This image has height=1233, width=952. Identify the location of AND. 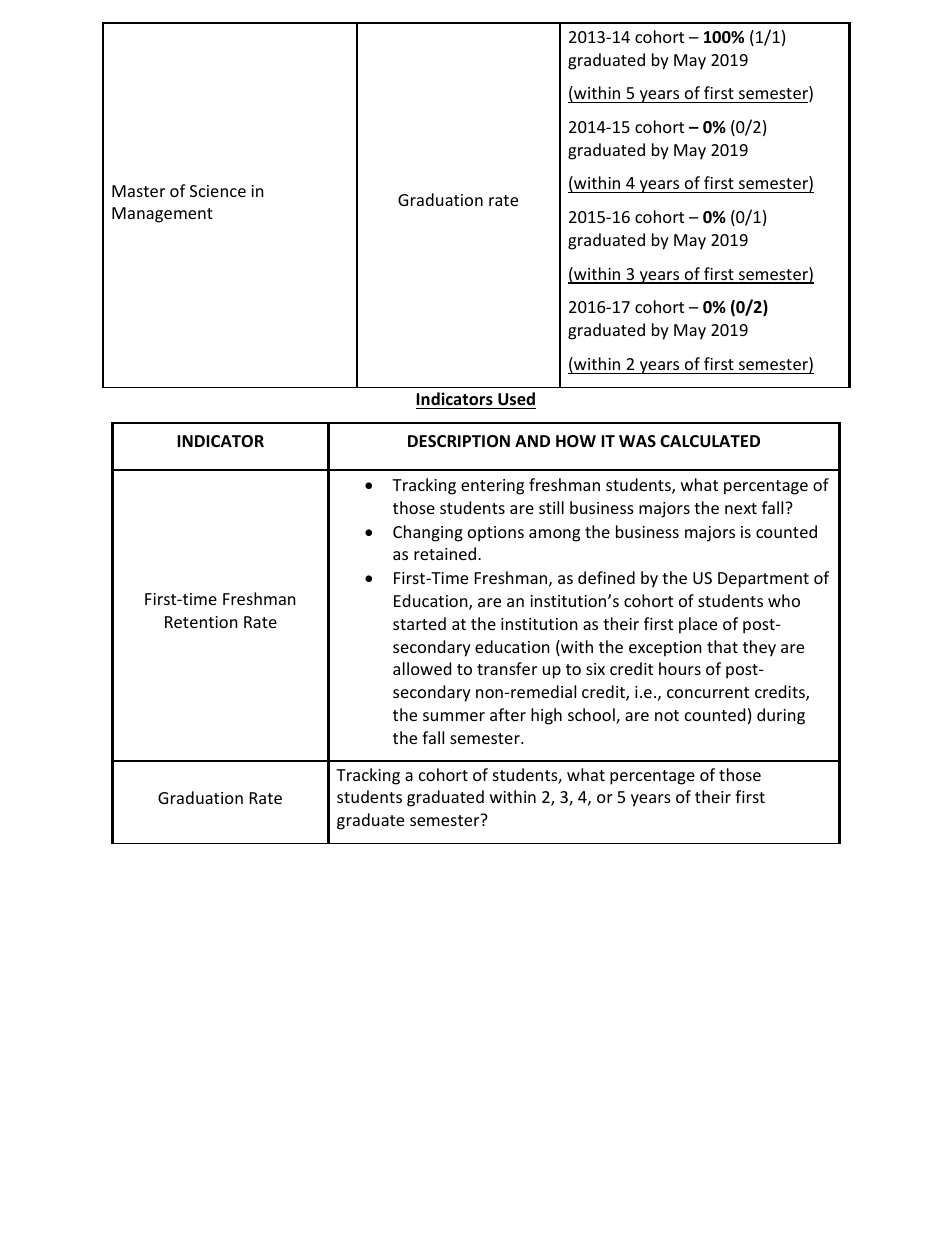
(532, 441).
